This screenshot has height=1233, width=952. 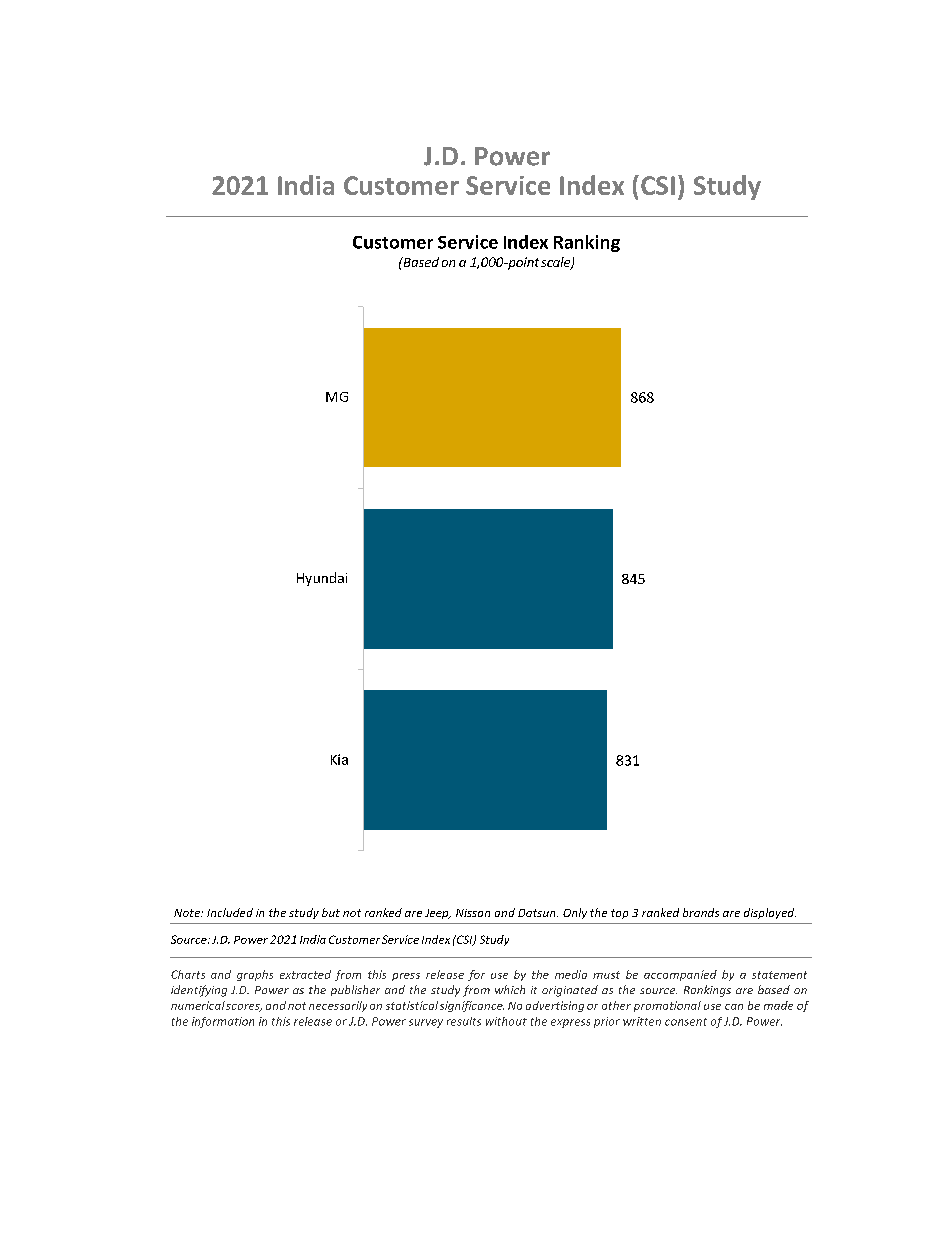 I want to click on Hyundai, so click(x=322, y=579).
